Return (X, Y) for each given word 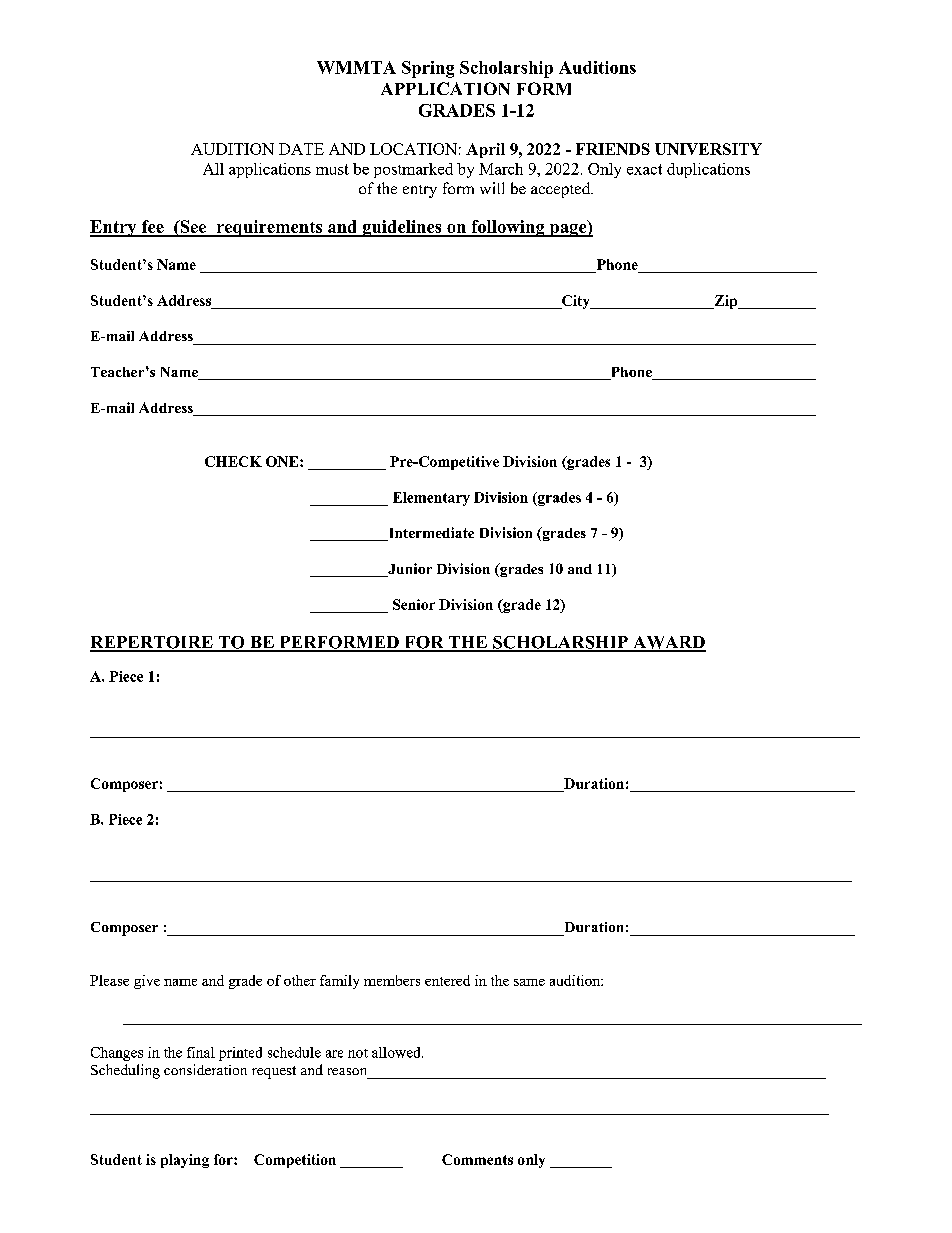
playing (185, 1161)
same (529, 982)
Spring (428, 69)
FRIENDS (613, 149)
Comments (477, 1159)
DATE (301, 149)
